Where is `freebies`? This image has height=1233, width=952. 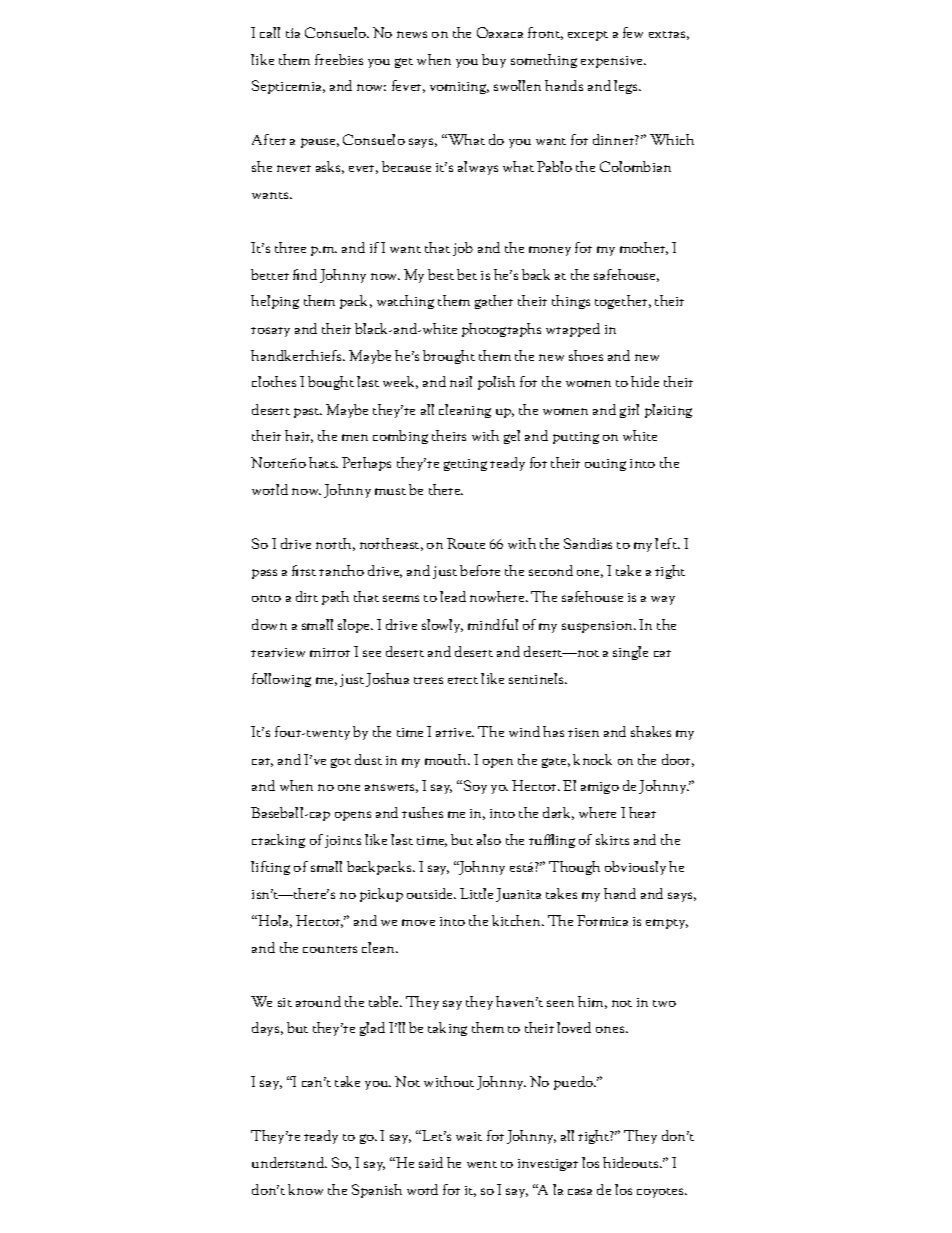
freebies is located at coordinates (339, 59).
